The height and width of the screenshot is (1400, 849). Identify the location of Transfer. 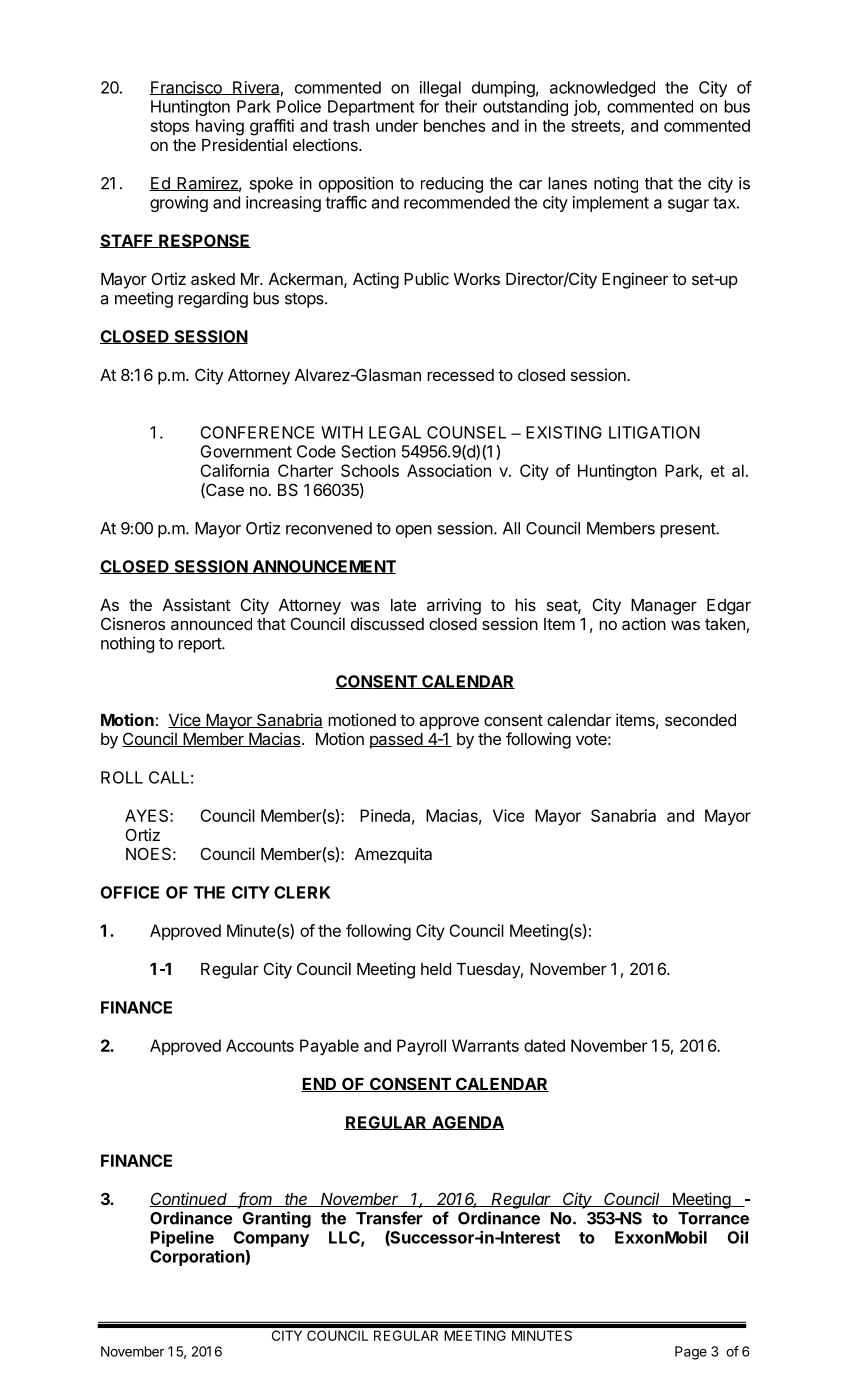
(389, 1218).
